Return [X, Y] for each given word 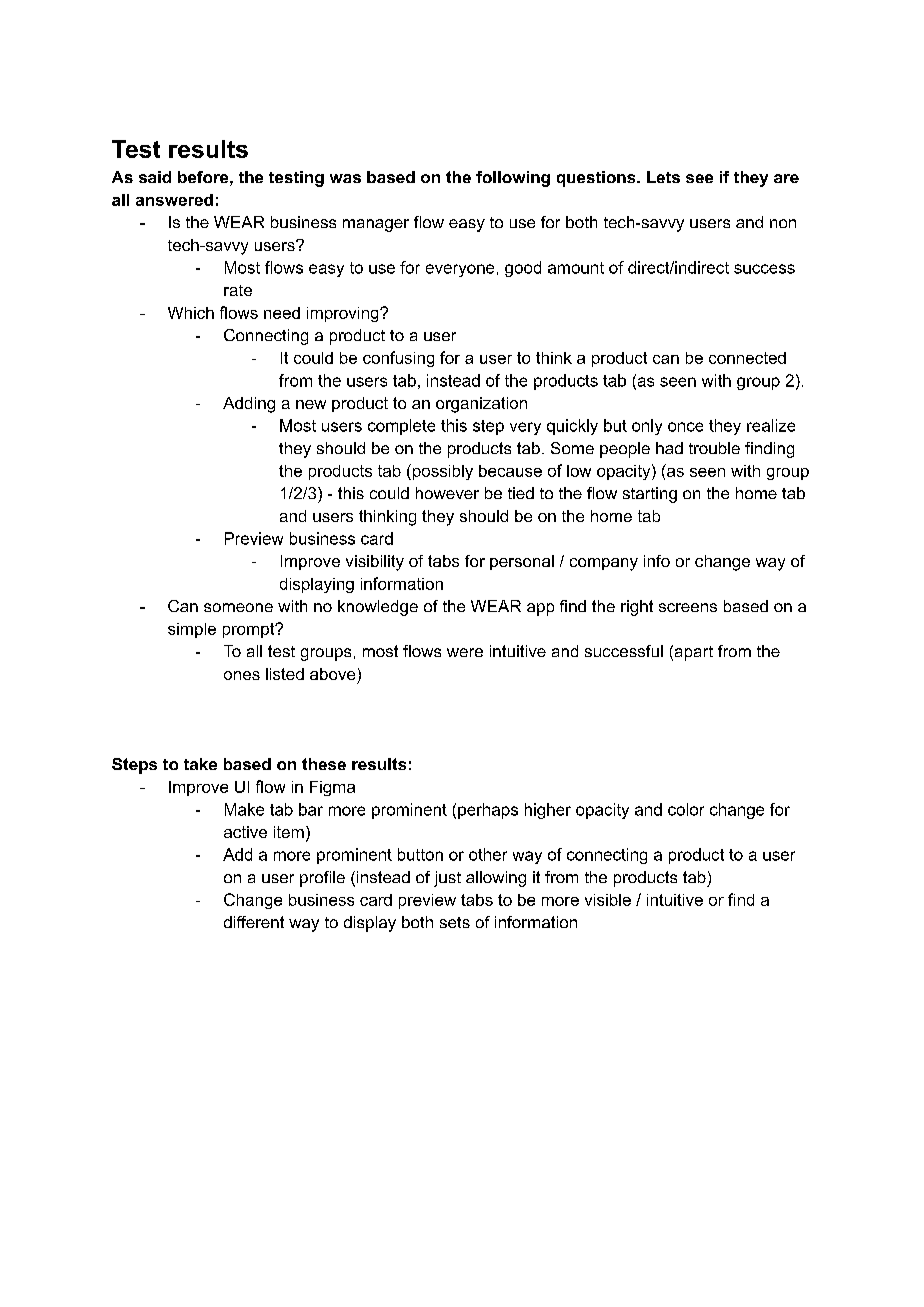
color [686, 809]
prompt [250, 630]
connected [747, 358]
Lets [663, 177]
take [200, 764]
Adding [249, 405]
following [513, 179]
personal [522, 562]
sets [455, 922]
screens [688, 607]
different [254, 922]
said [155, 177]
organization [481, 405]
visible [608, 900]
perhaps [488, 811]
